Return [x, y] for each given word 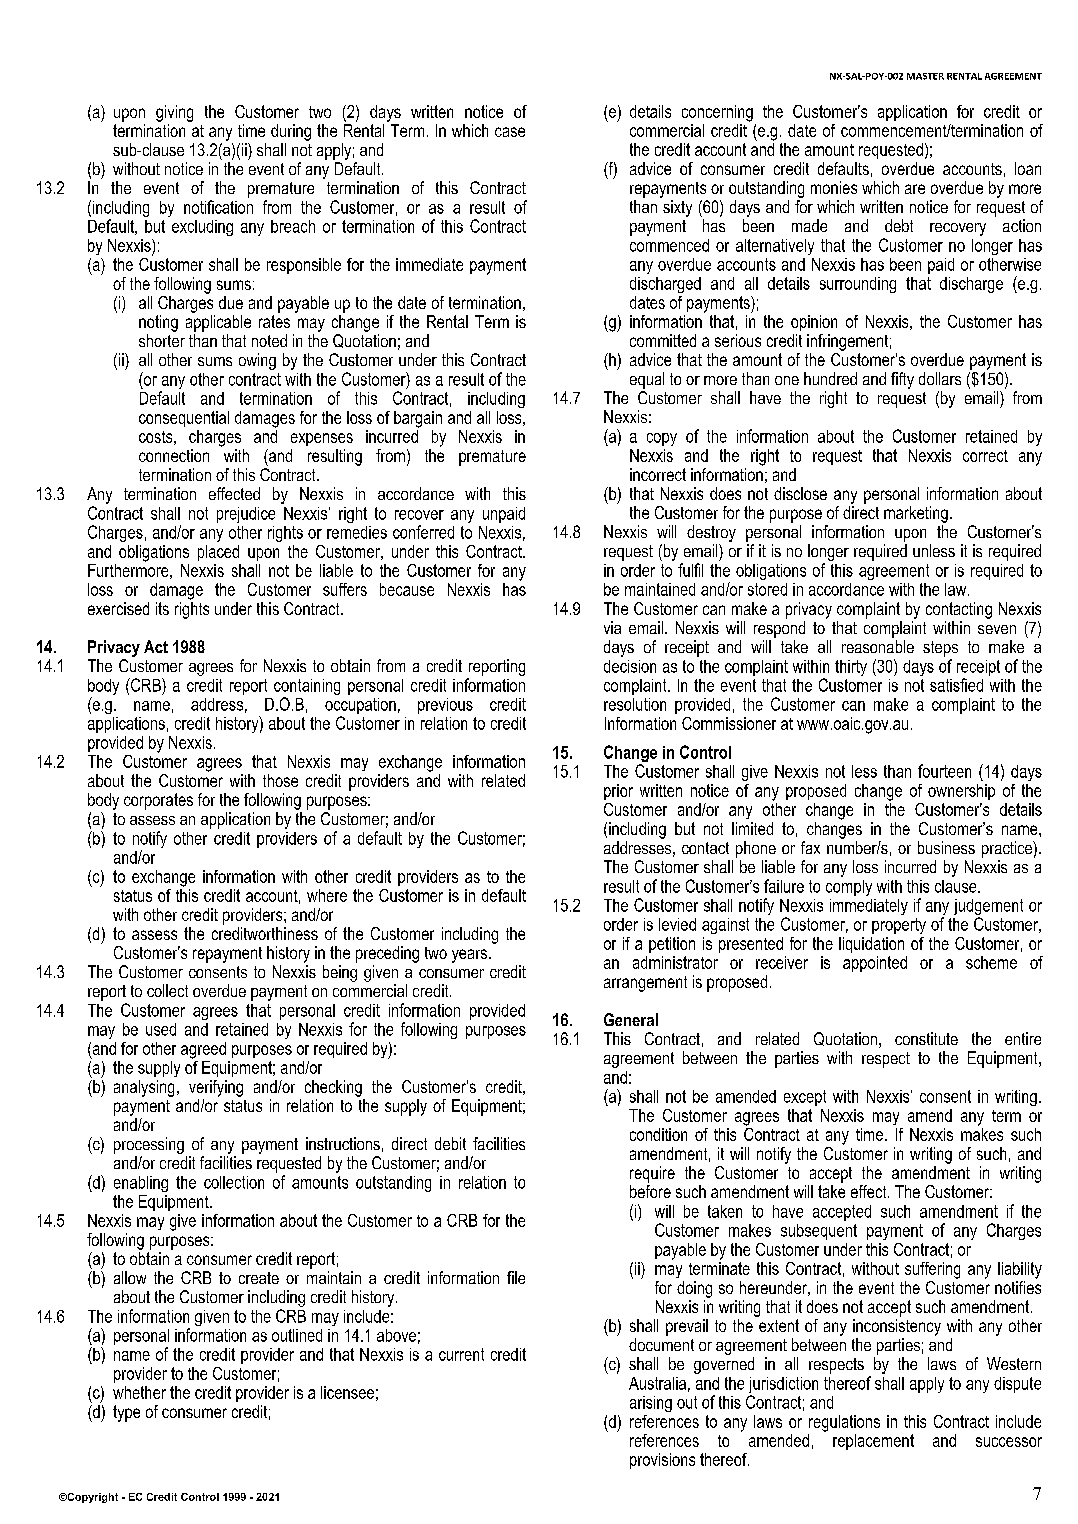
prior [618, 792]
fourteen [944, 771]
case [510, 132]
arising [651, 1404]
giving [174, 113]
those [280, 780]
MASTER [925, 76]
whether [139, 1392]
